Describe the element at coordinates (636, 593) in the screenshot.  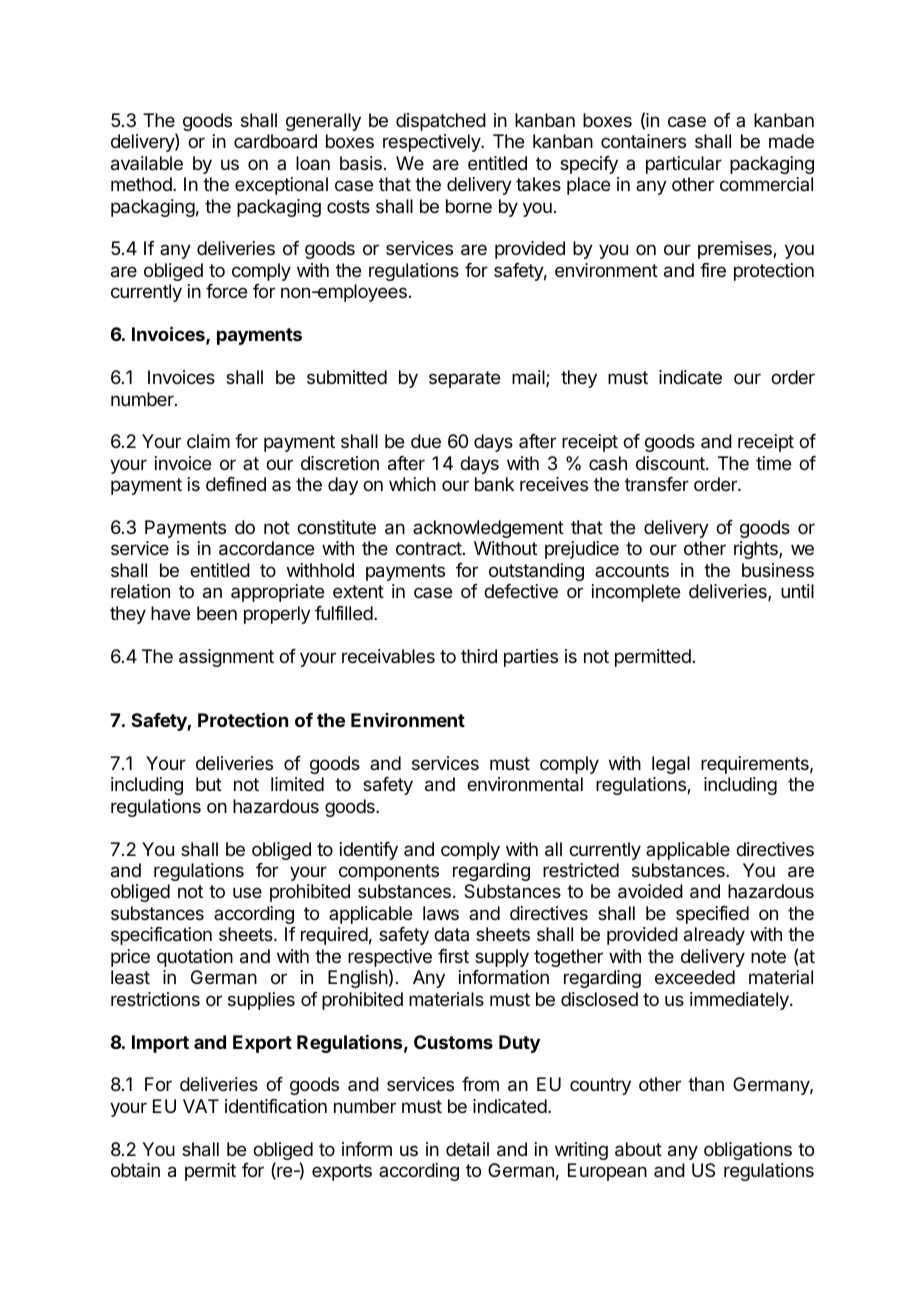
I see `incomplete` at that location.
